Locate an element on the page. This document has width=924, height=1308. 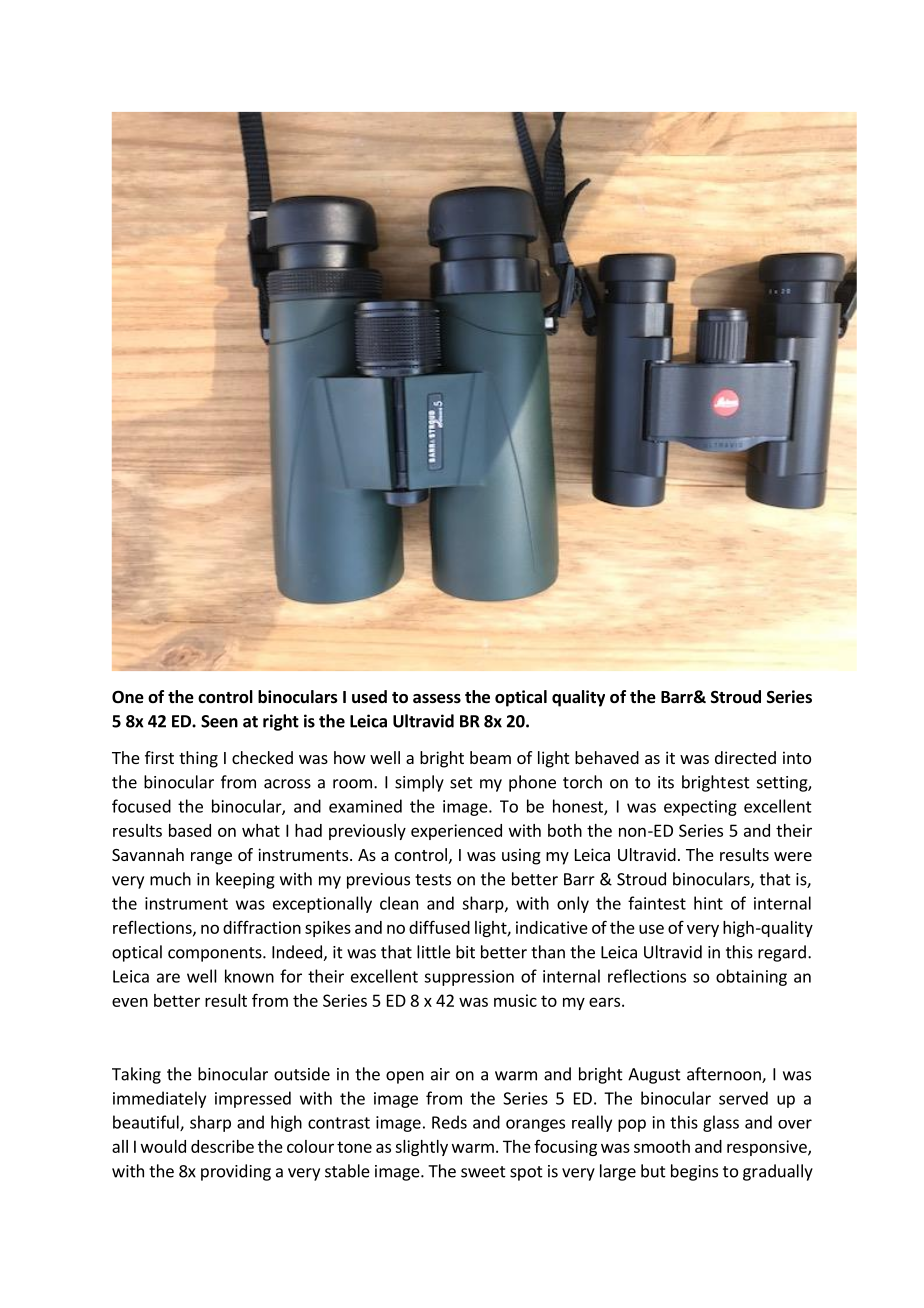
sweet is located at coordinates (483, 1172).
